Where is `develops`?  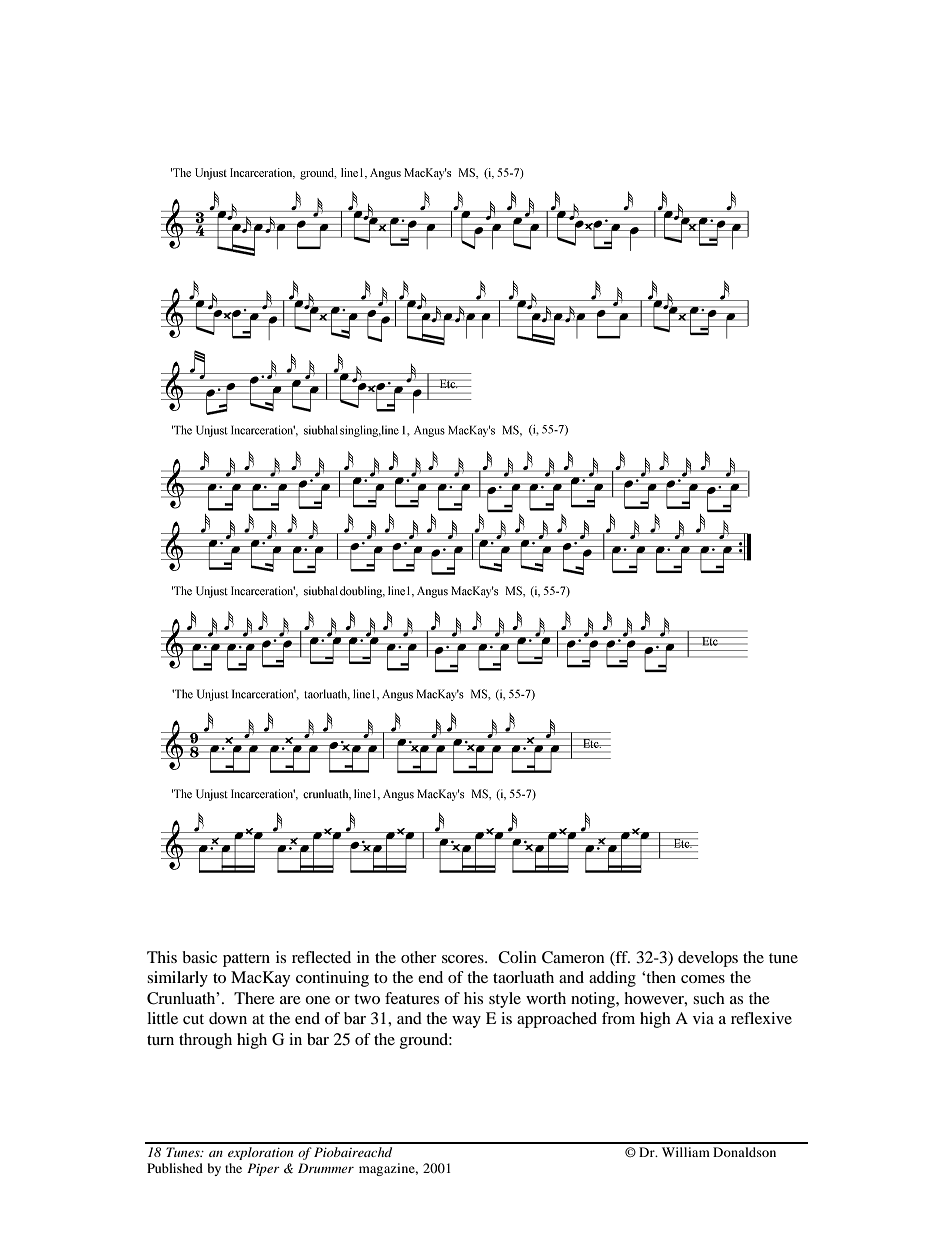
develops is located at coordinates (708, 959).
